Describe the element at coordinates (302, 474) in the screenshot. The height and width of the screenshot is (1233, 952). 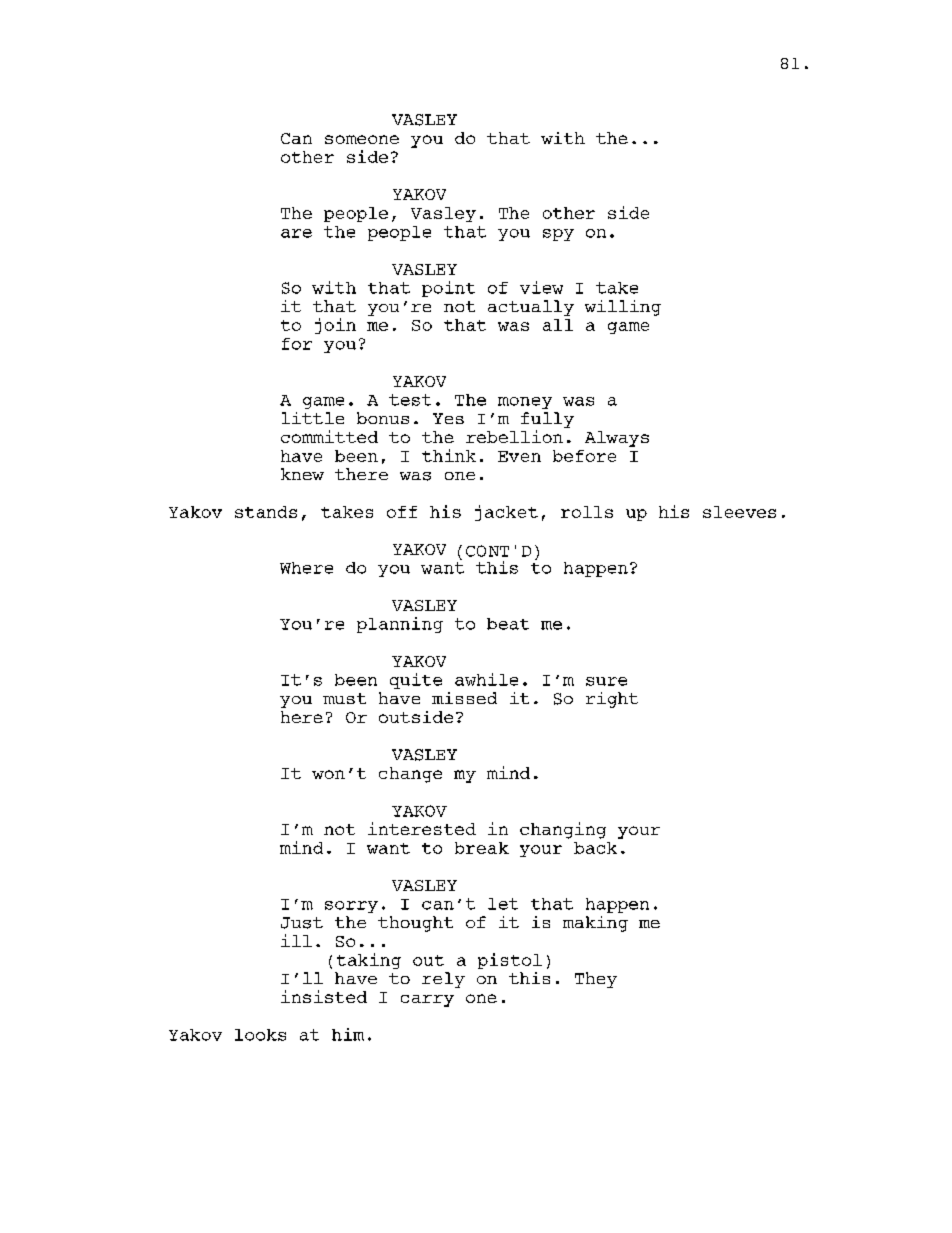
I see `knew` at that location.
